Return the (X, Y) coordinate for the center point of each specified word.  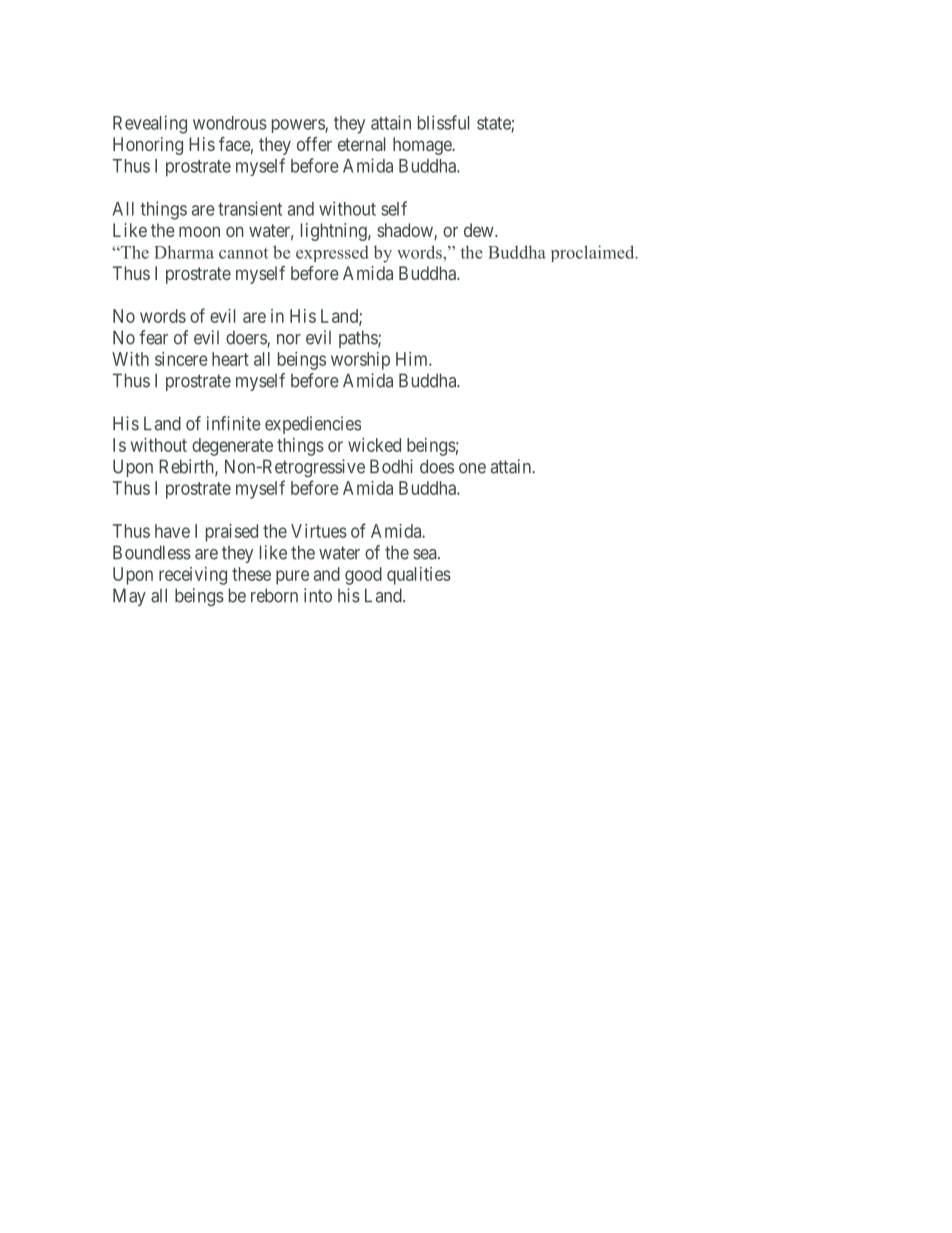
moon (199, 231)
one (472, 468)
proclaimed (594, 253)
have (172, 531)
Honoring (148, 146)
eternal (361, 144)
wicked (374, 445)
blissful (443, 122)
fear (153, 337)
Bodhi (391, 466)
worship (360, 361)
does (437, 466)
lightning (335, 232)
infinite (234, 423)
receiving (193, 576)
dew (480, 230)
